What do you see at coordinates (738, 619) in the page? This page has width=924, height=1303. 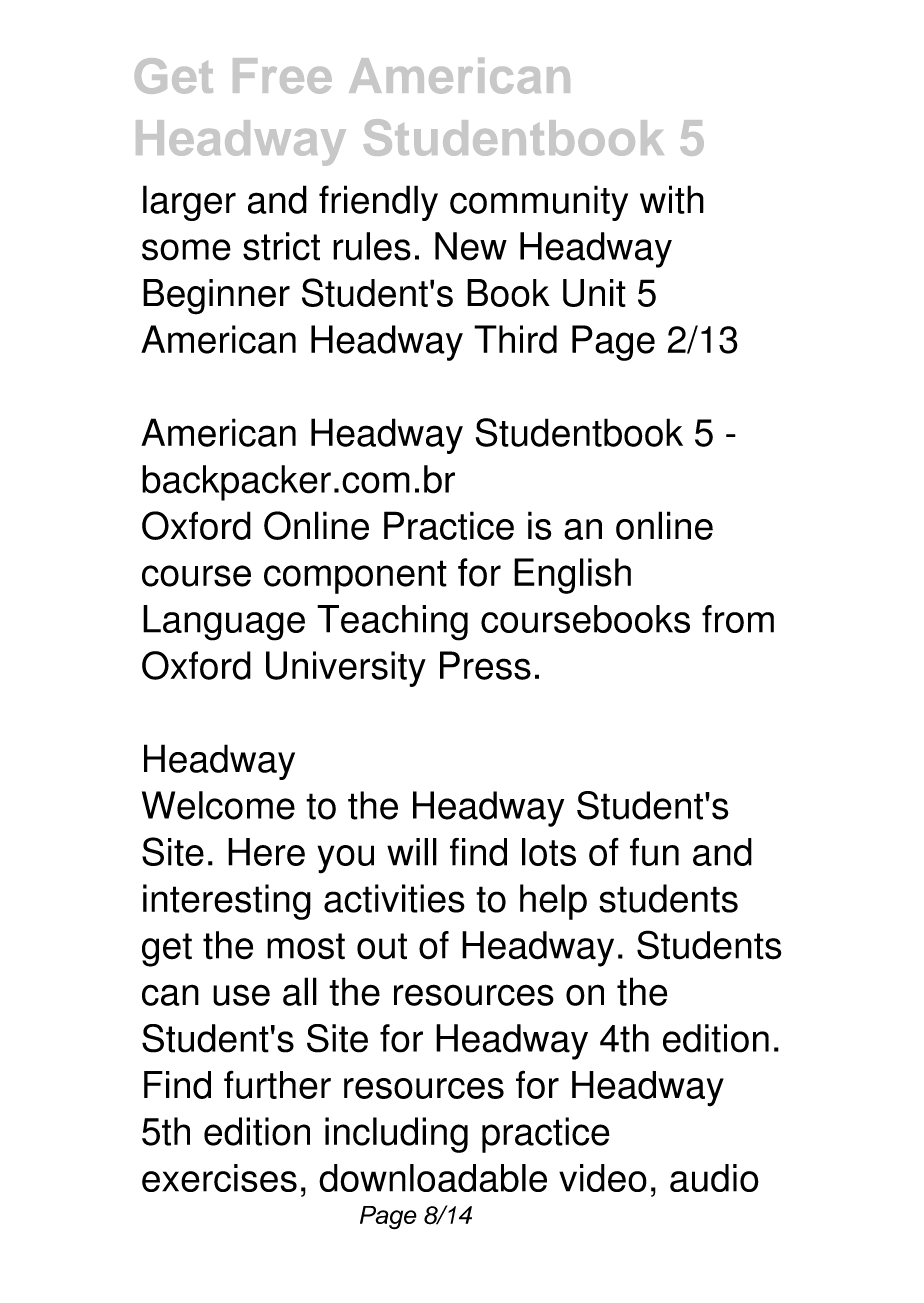 I see `from` at bounding box center [738, 619].
